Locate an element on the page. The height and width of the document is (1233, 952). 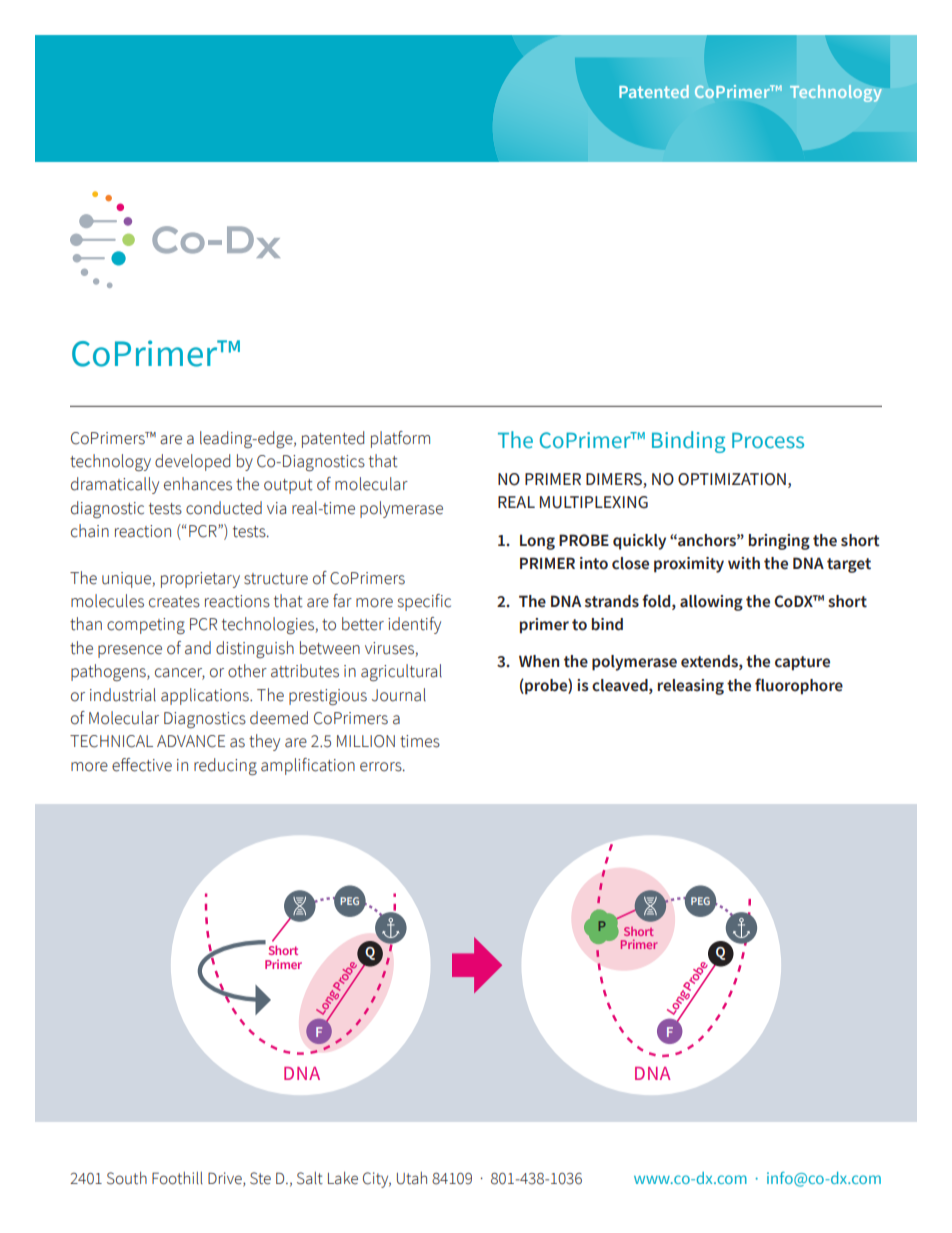
Foothill is located at coordinates (177, 1178).
